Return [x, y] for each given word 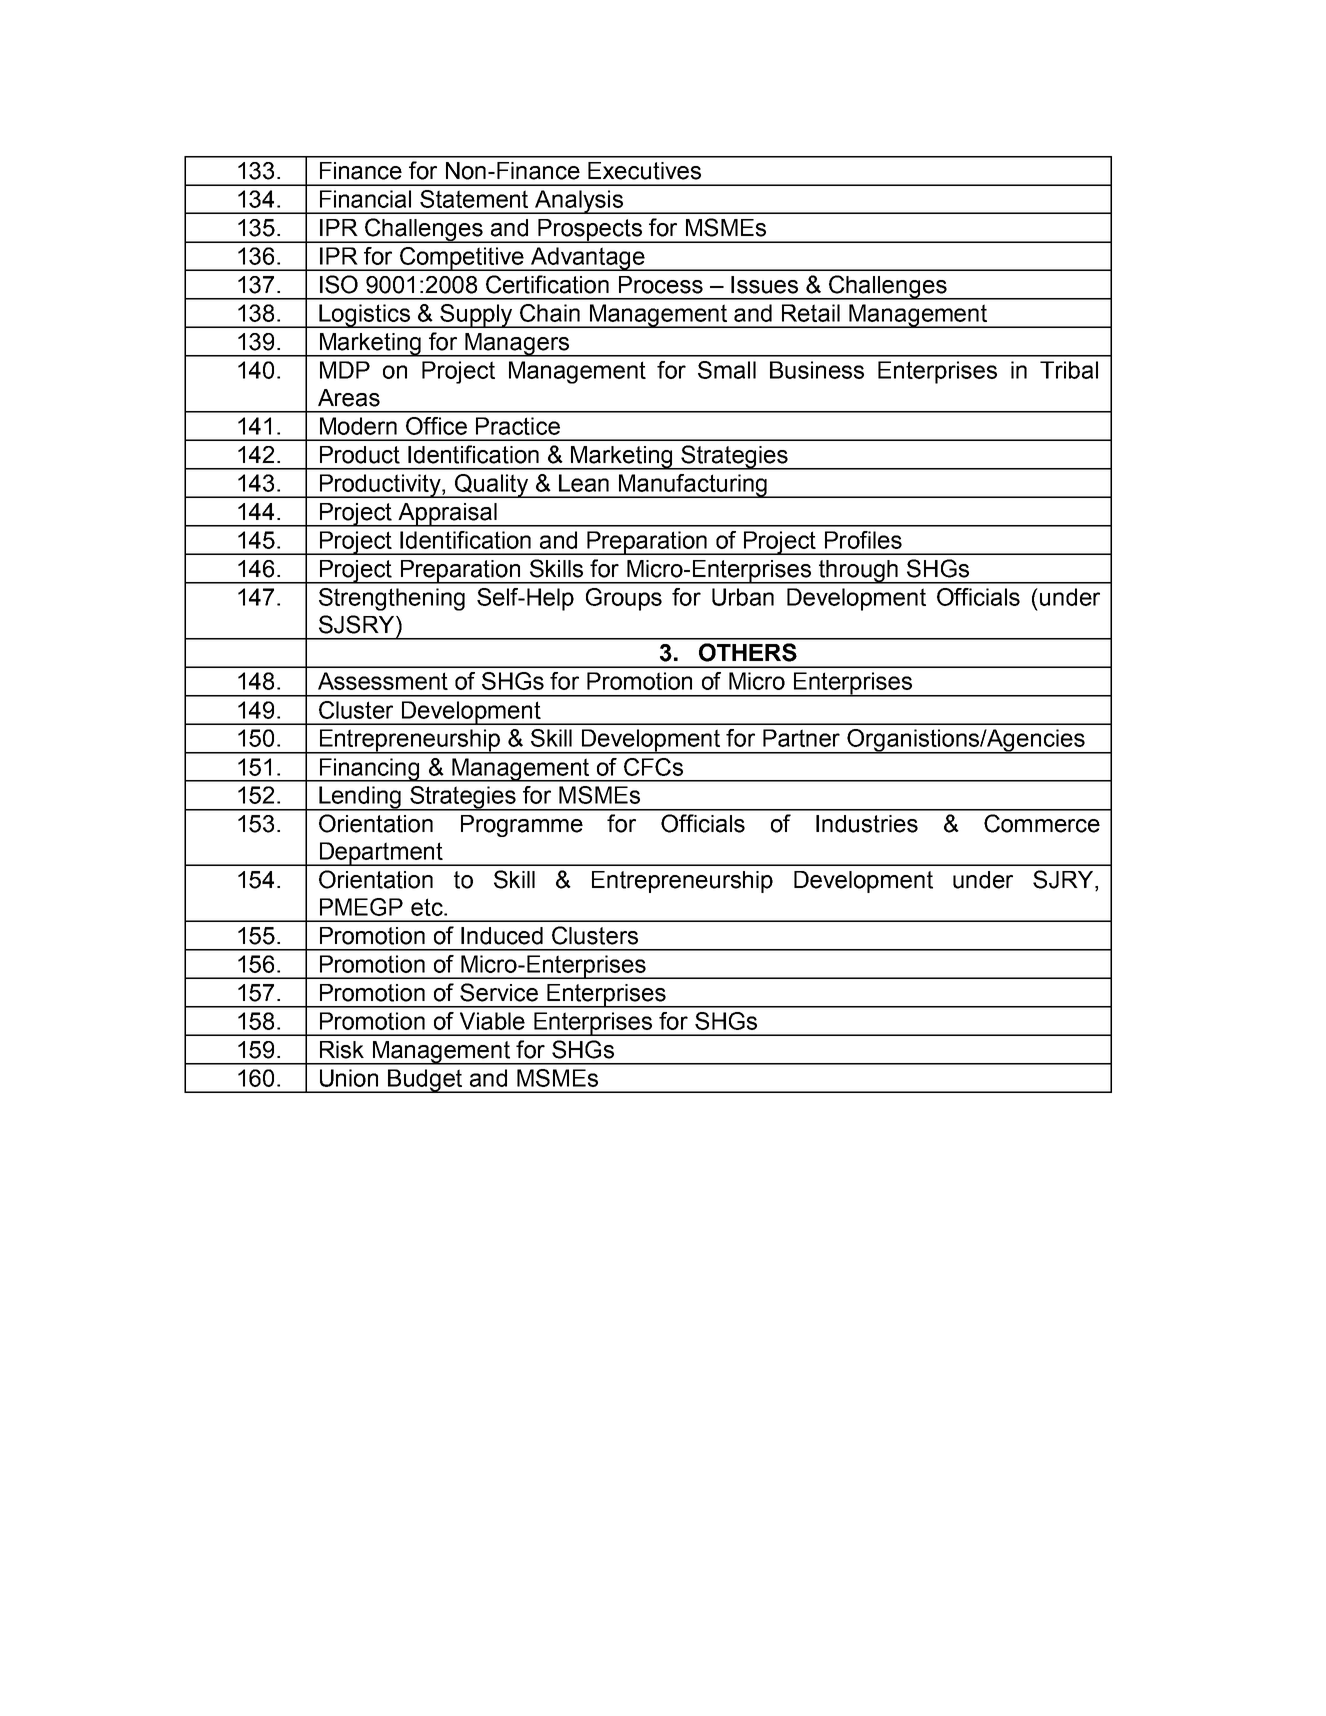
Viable [492, 1021]
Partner [801, 738]
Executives [644, 171]
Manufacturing [693, 486]
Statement [474, 199]
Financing [370, 770]
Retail [811, 313]
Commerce [1042, 823]
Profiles [863, 540]
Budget [425, 1081]
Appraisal [448, 515]
